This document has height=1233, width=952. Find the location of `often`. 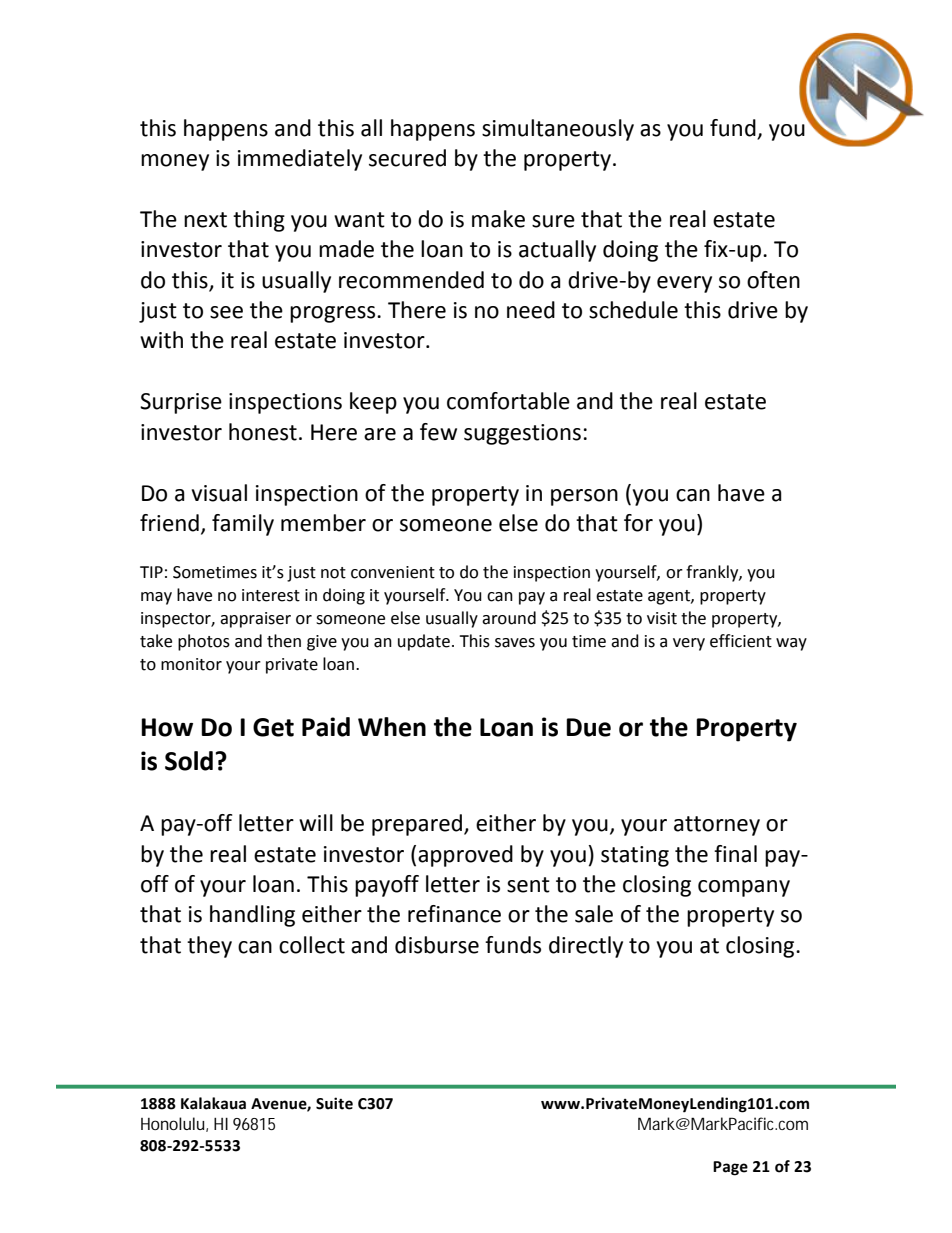

often is located at coordinates (773, 280).
